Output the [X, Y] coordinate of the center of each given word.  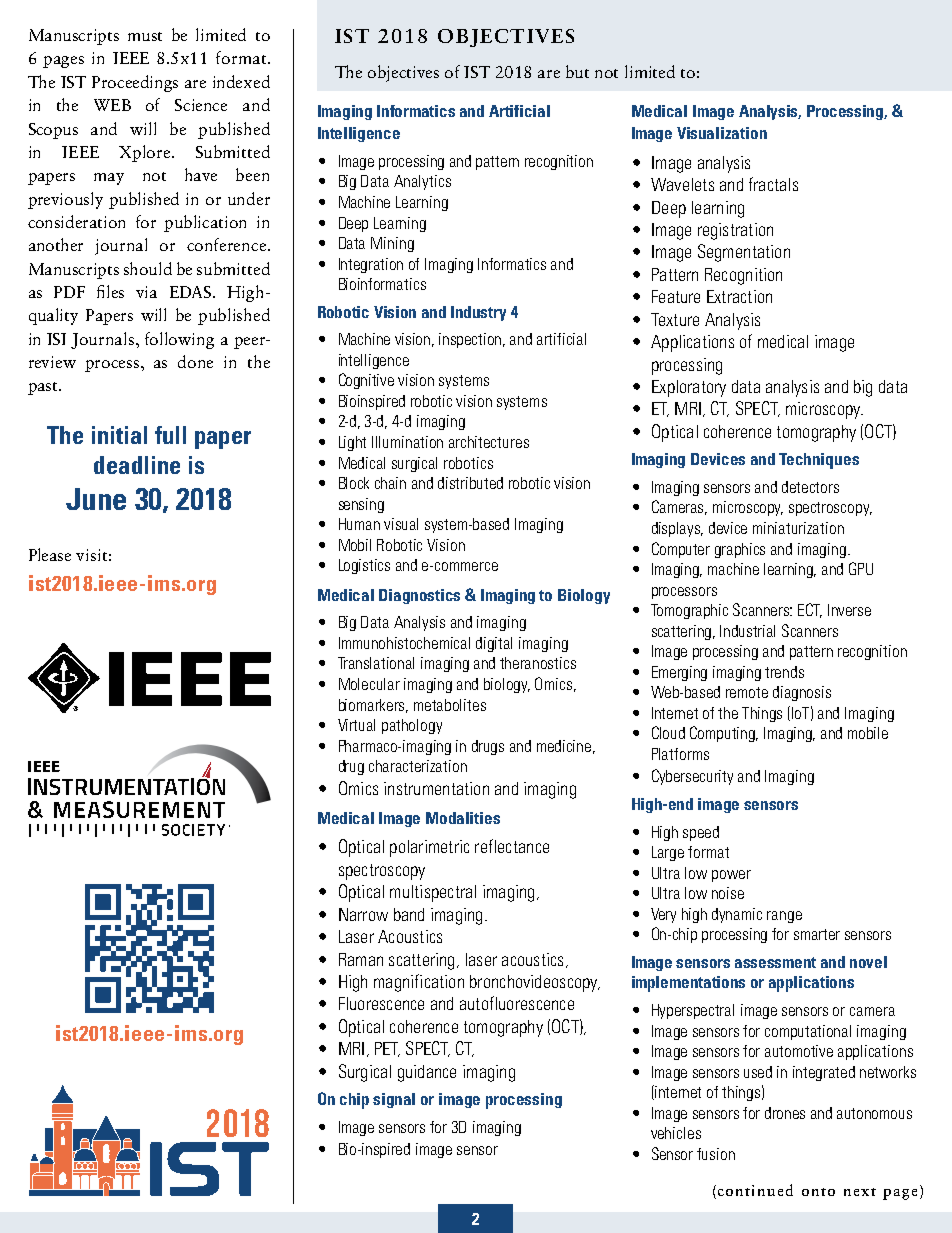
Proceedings [135, 83]
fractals [773, 184]
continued [755, 1190]
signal [394, 1100]
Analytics [422, 182]
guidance [427, 1073]
